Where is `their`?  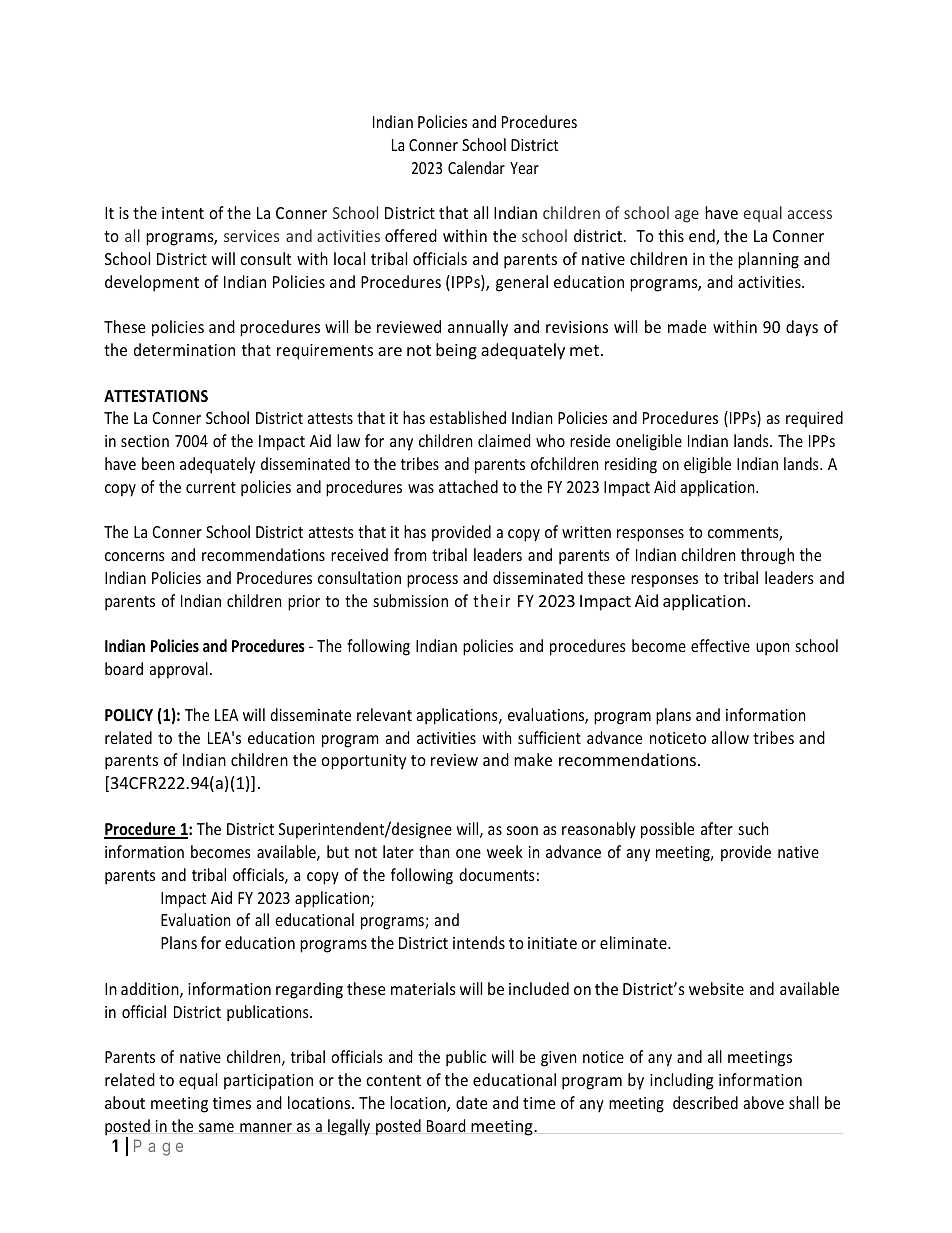
their is located at coordinates (491, 600).
